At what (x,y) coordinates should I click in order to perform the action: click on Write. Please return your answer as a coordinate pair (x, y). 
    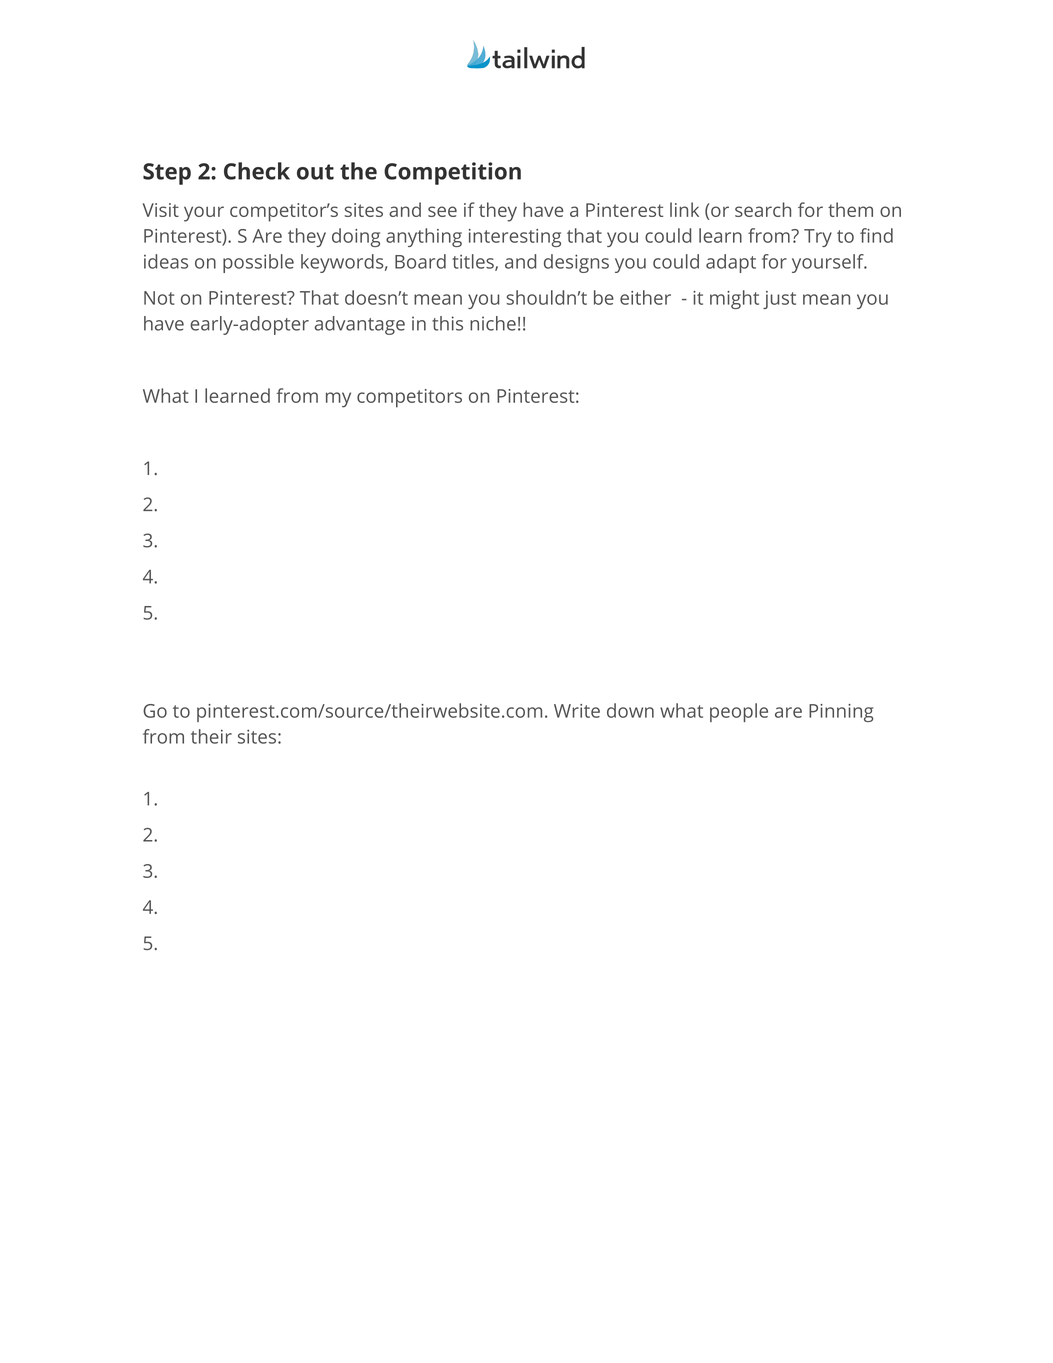
    Looking at the image, I should click on (577, 711).
